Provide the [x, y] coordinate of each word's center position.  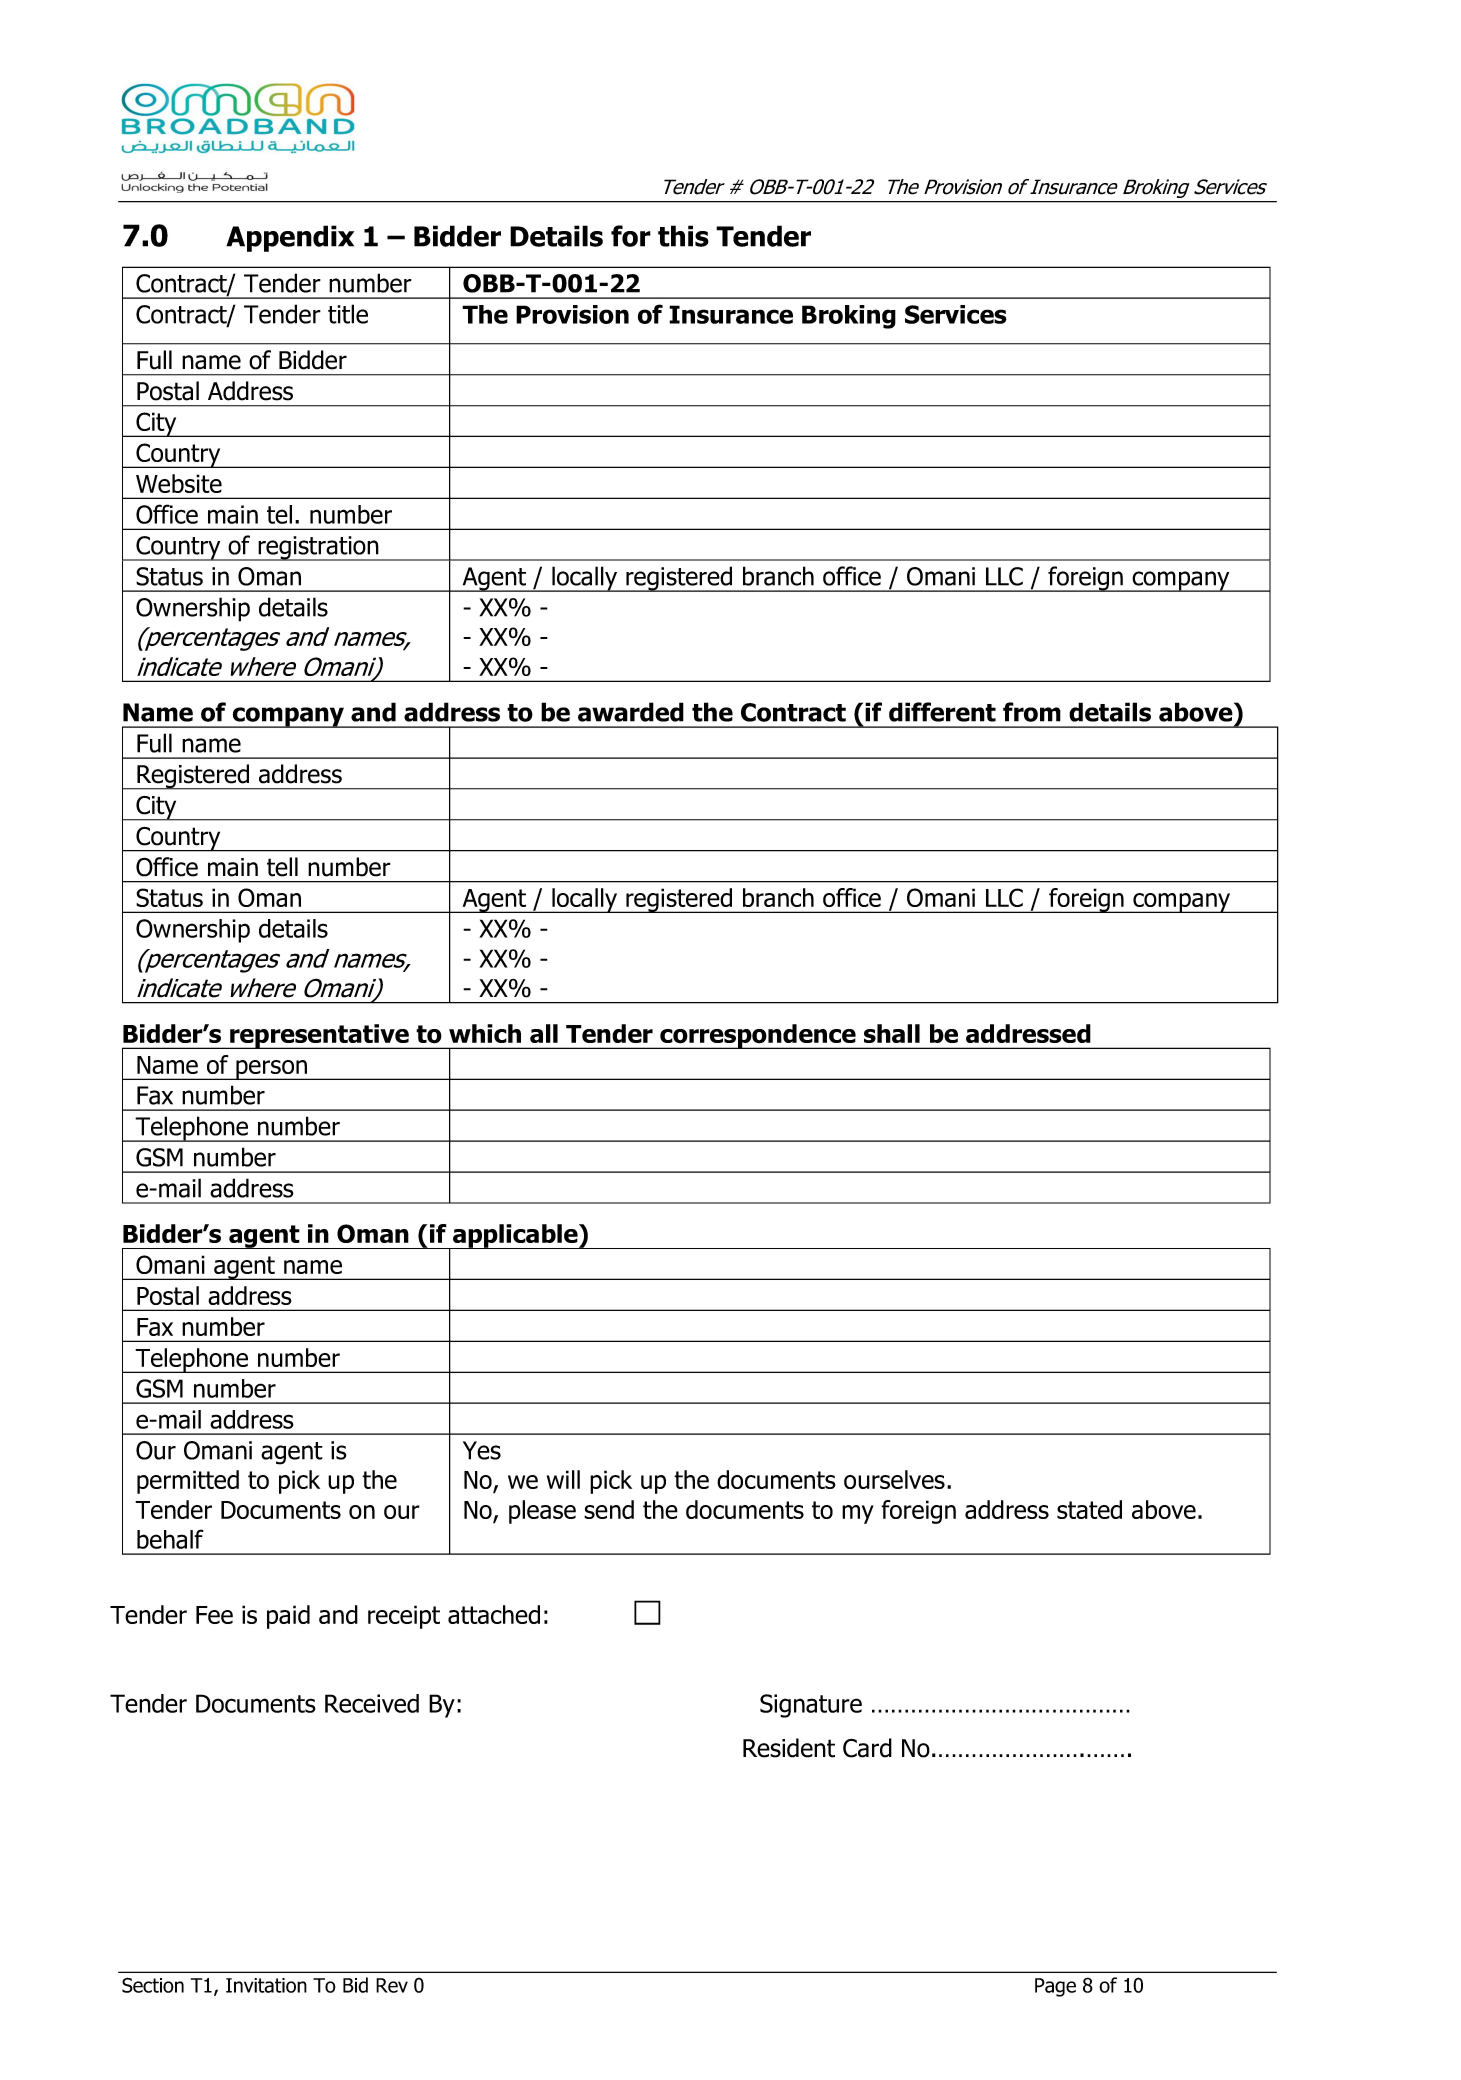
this [683, 236]
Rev [392, 1985]
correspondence [758, 1036]
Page [1055, 1987]
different [942, 712]
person [271, 1070]
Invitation [266, 1985]
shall [892, 1033]
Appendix [290, 238]
